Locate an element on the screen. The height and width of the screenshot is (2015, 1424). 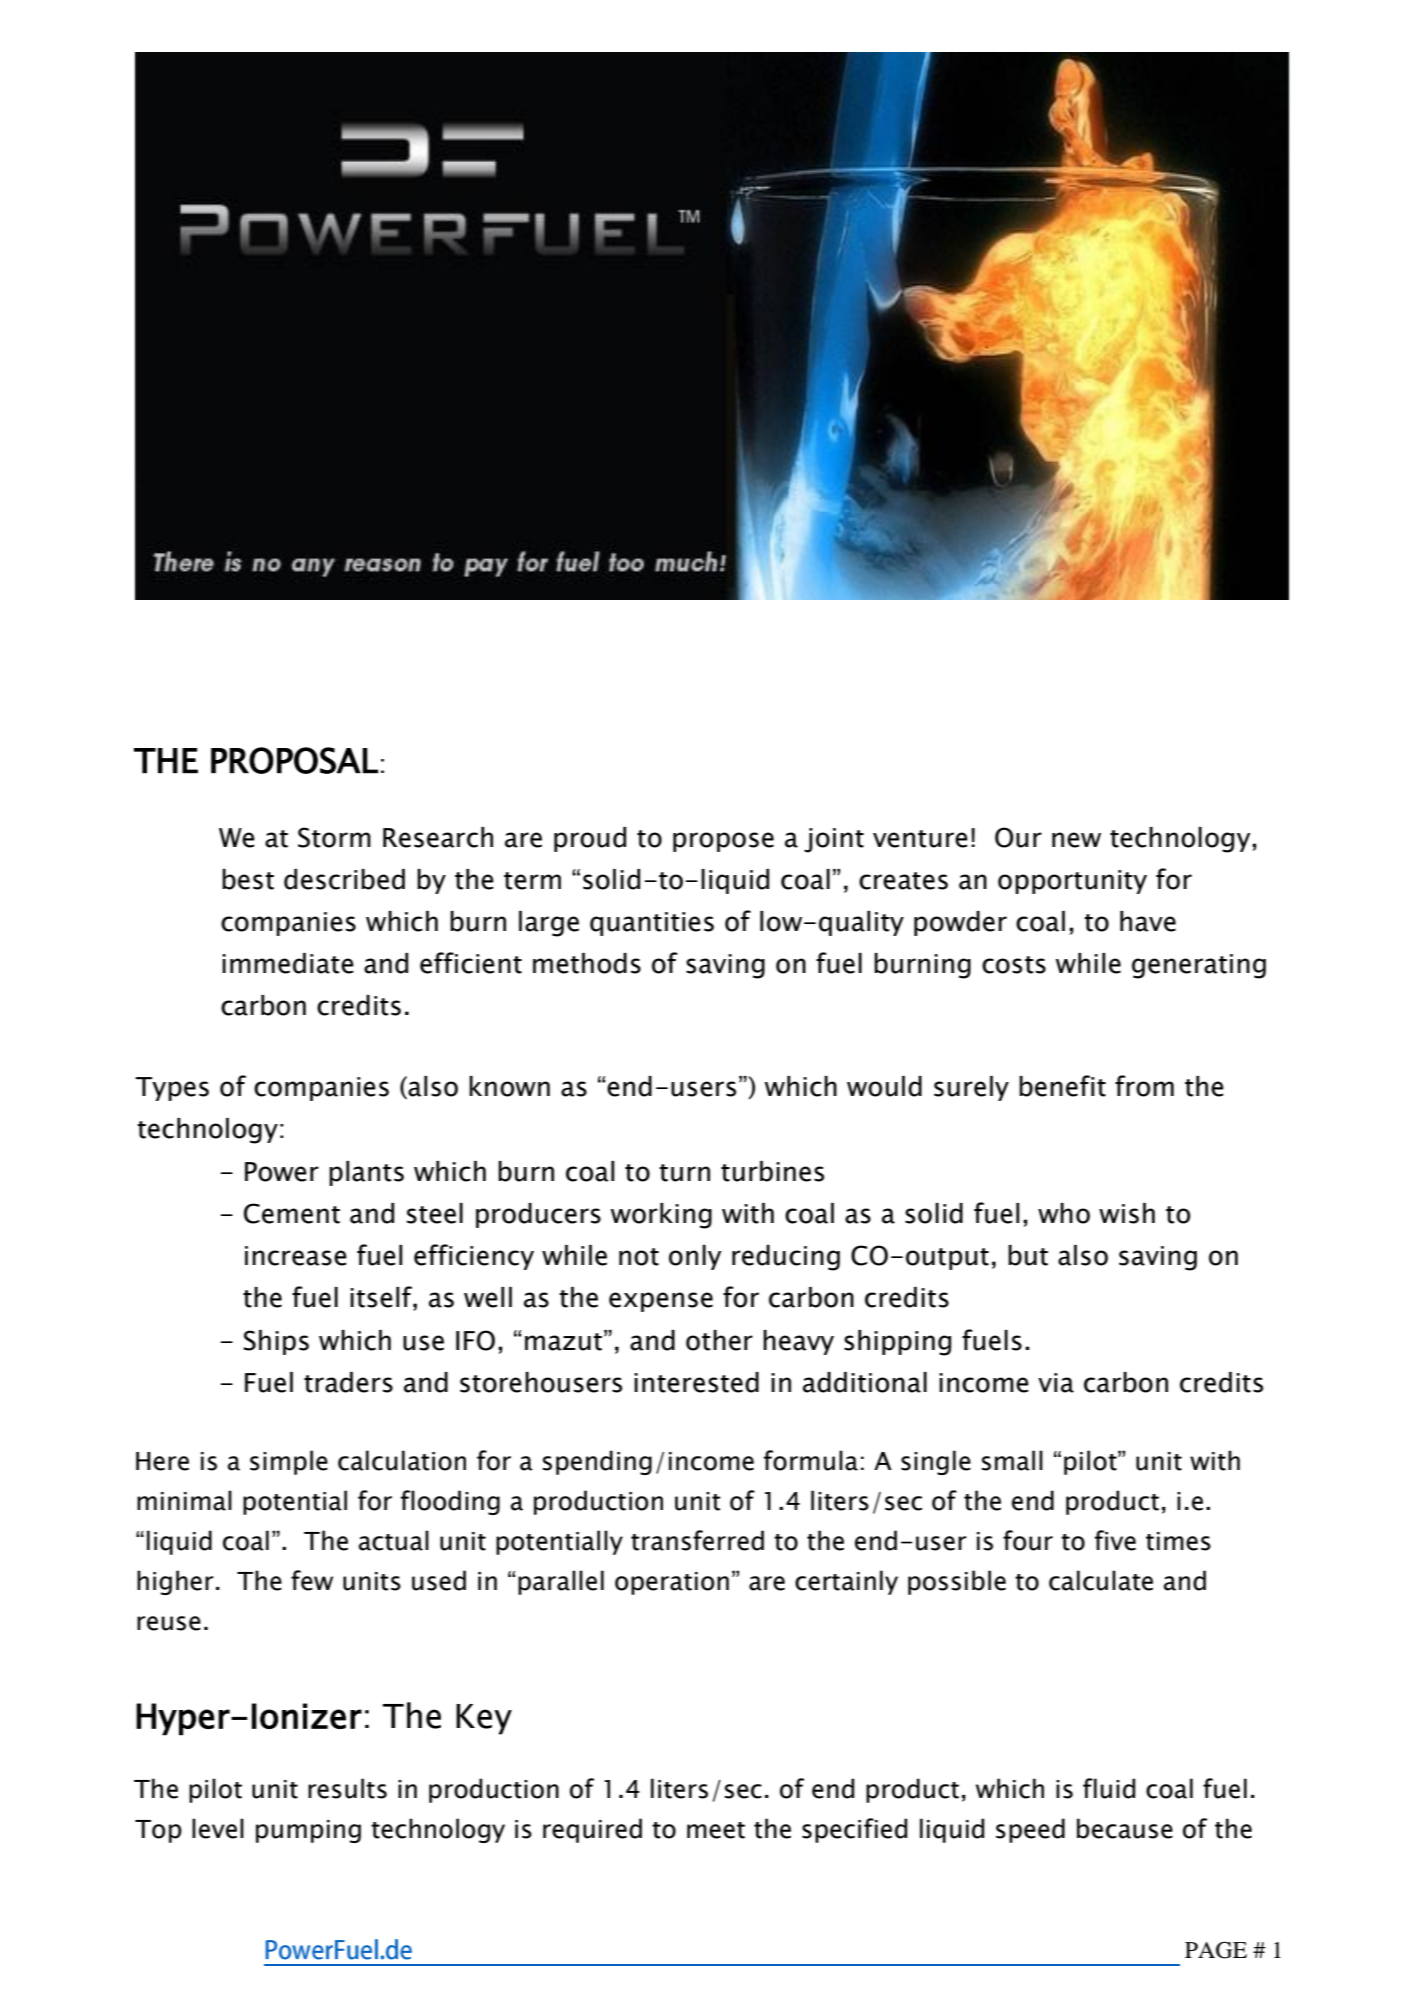
operation is located at coordinates (672, 1583).
